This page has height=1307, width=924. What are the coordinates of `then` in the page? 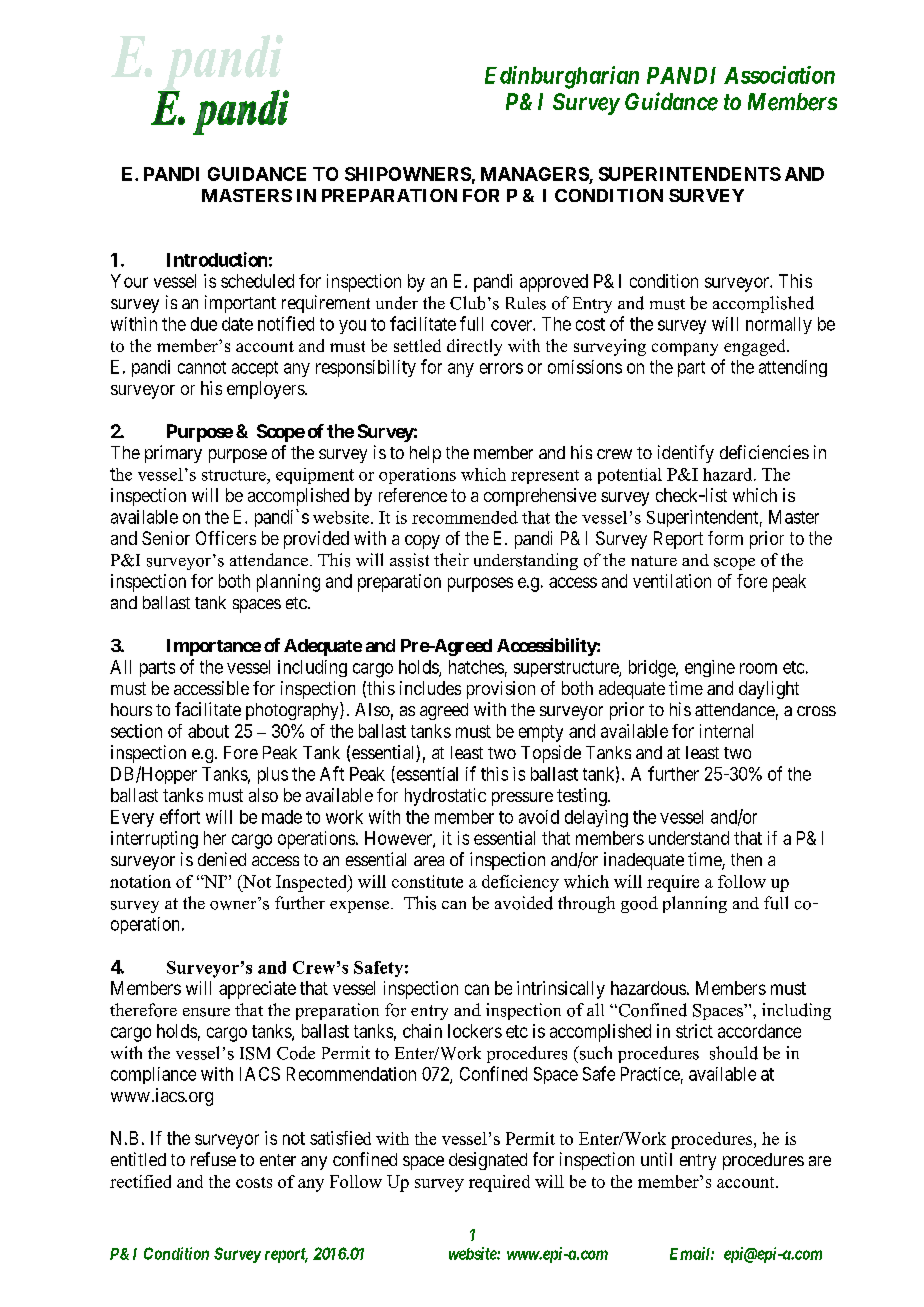 It's located at (746, 859).
